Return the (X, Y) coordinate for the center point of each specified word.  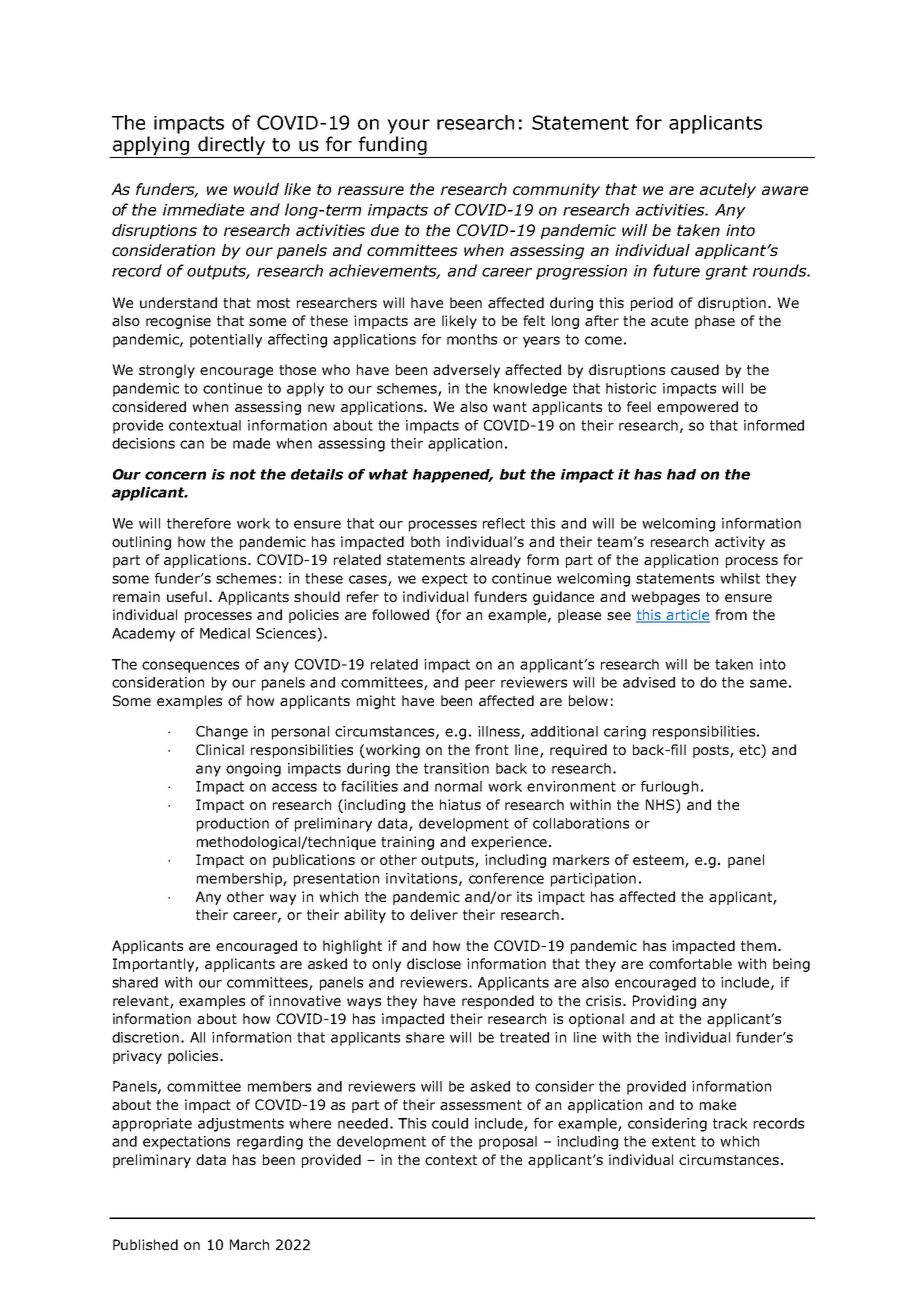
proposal (508, 1143)
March (249, 1244)
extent (674, 1141)
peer (480, 685)
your (408, 126)
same (768, 683)
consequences (190, 667)
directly (231, 145)
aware (785, 190)
